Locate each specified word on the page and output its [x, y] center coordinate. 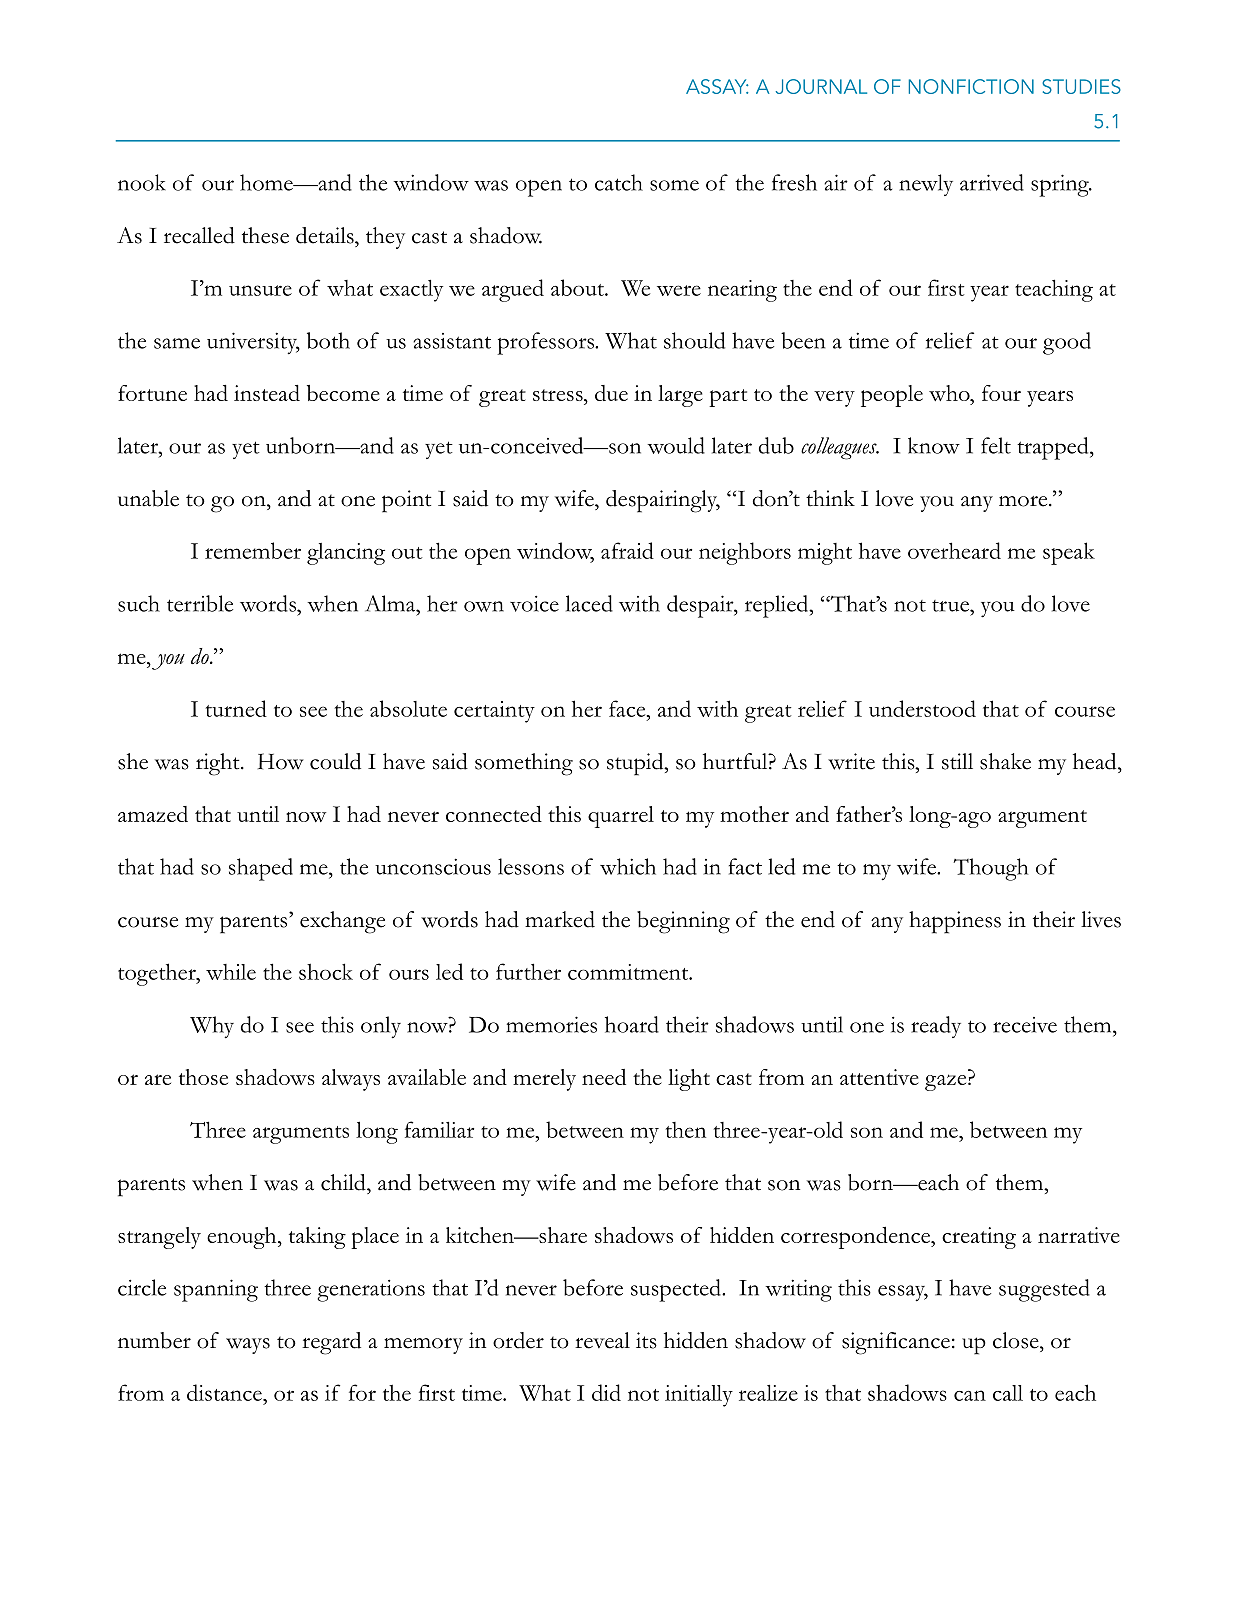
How [281, 761]
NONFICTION [971, 86]
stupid [636, 764]
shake [1005, 761]
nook [142, 182]
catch [619, 182]
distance [225, 1392]
